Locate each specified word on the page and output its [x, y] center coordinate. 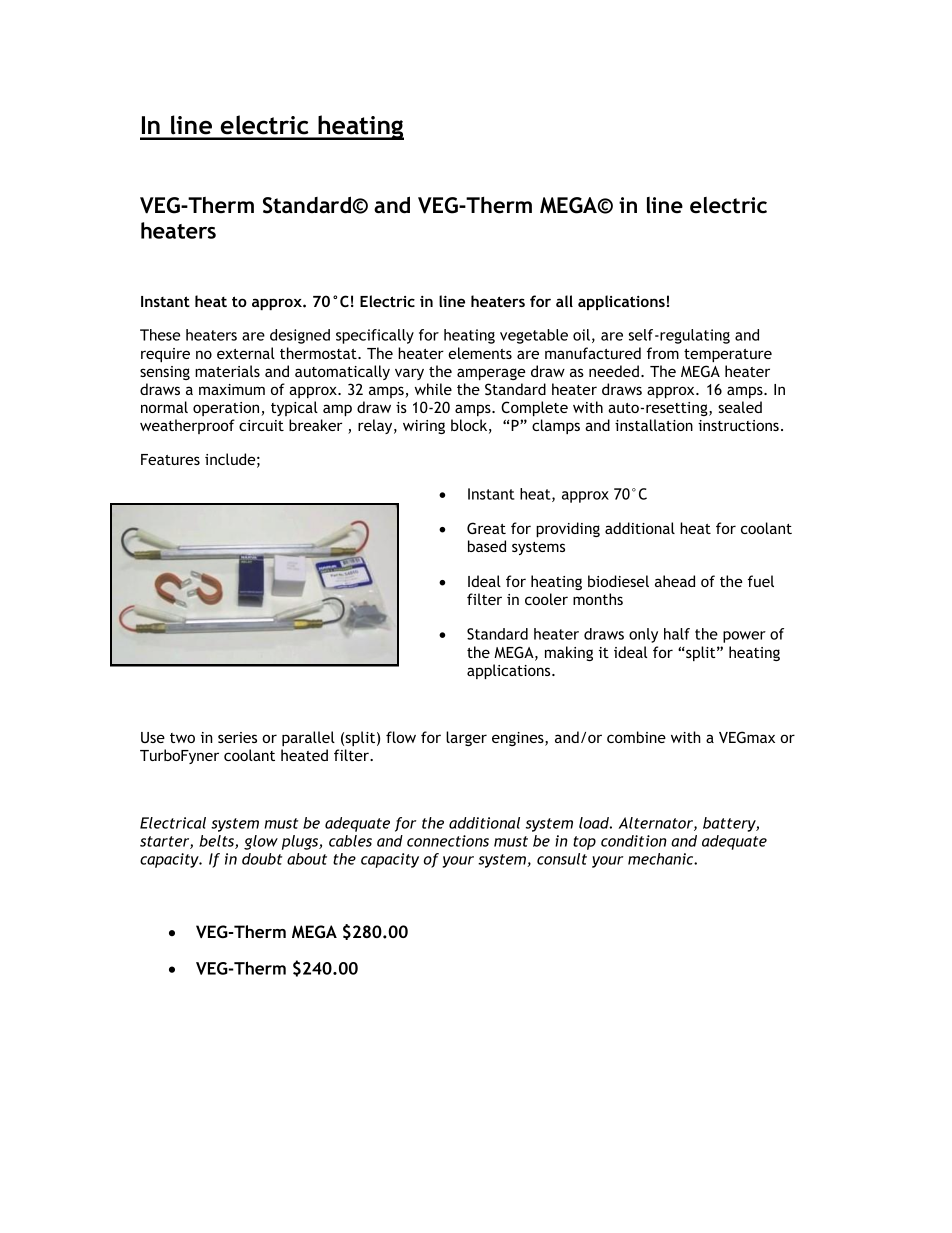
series [237, 737]
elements [480, 353]
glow [261, 842]
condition [634, 841]
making [569, 653]
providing [568, 529]
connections [448, 841]
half [677, 634]
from [663, 353]
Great [486, 528]
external [246, 353]
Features [170, 459]
